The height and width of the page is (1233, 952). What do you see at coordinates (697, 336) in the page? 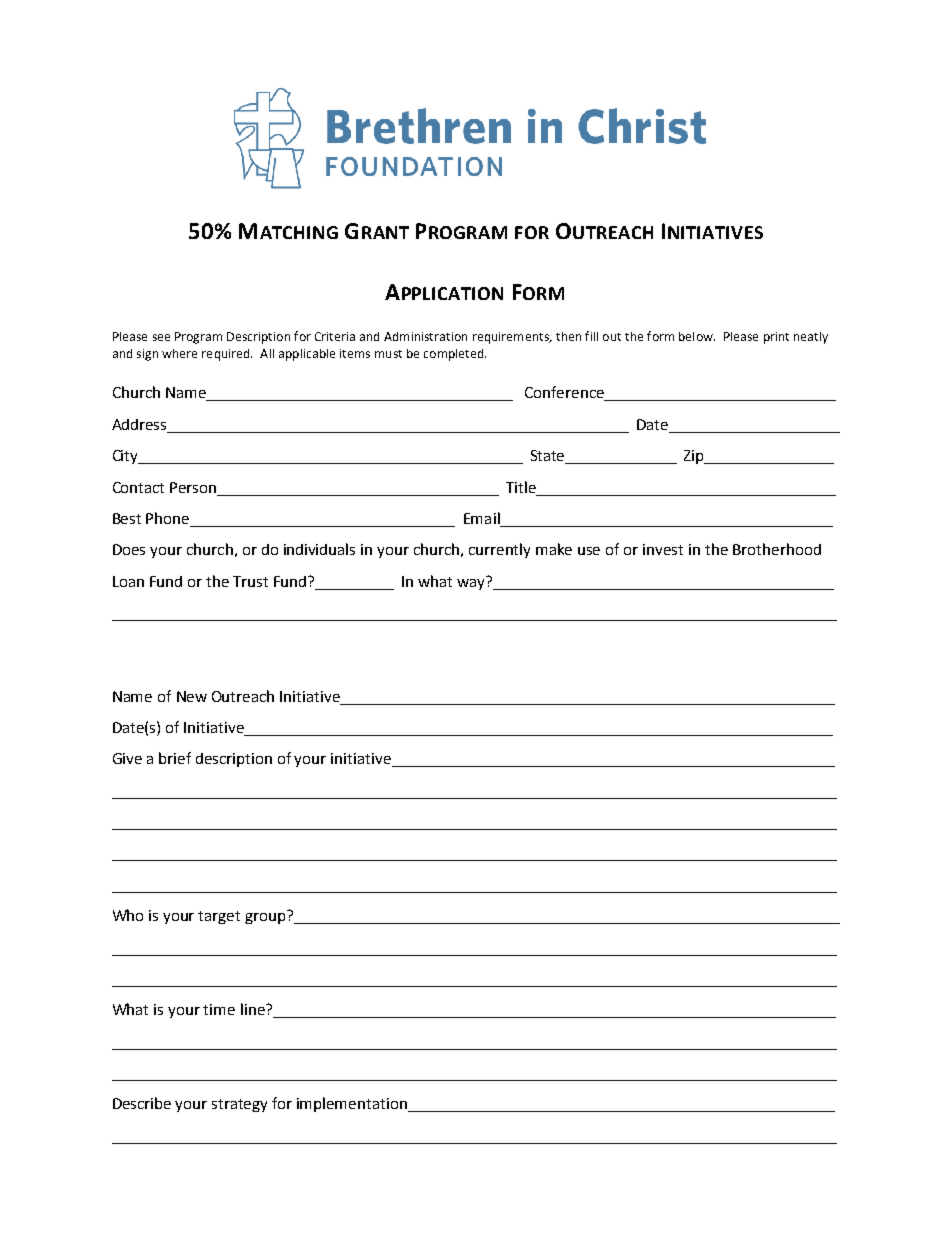
I see `below` at bounding box center [697, 336].
